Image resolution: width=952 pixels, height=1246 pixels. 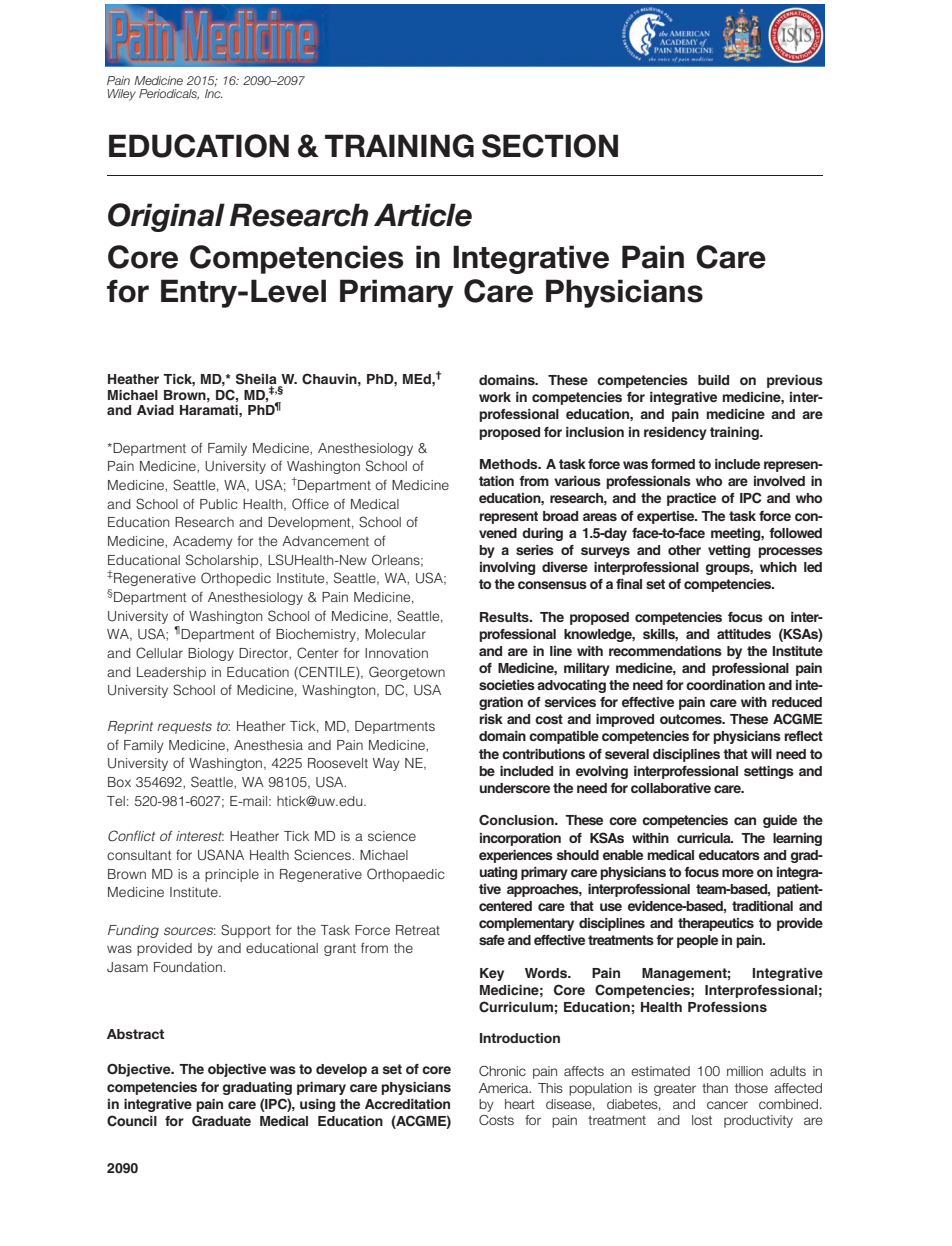 I want to click on than, so click(x=715, y=1088).
